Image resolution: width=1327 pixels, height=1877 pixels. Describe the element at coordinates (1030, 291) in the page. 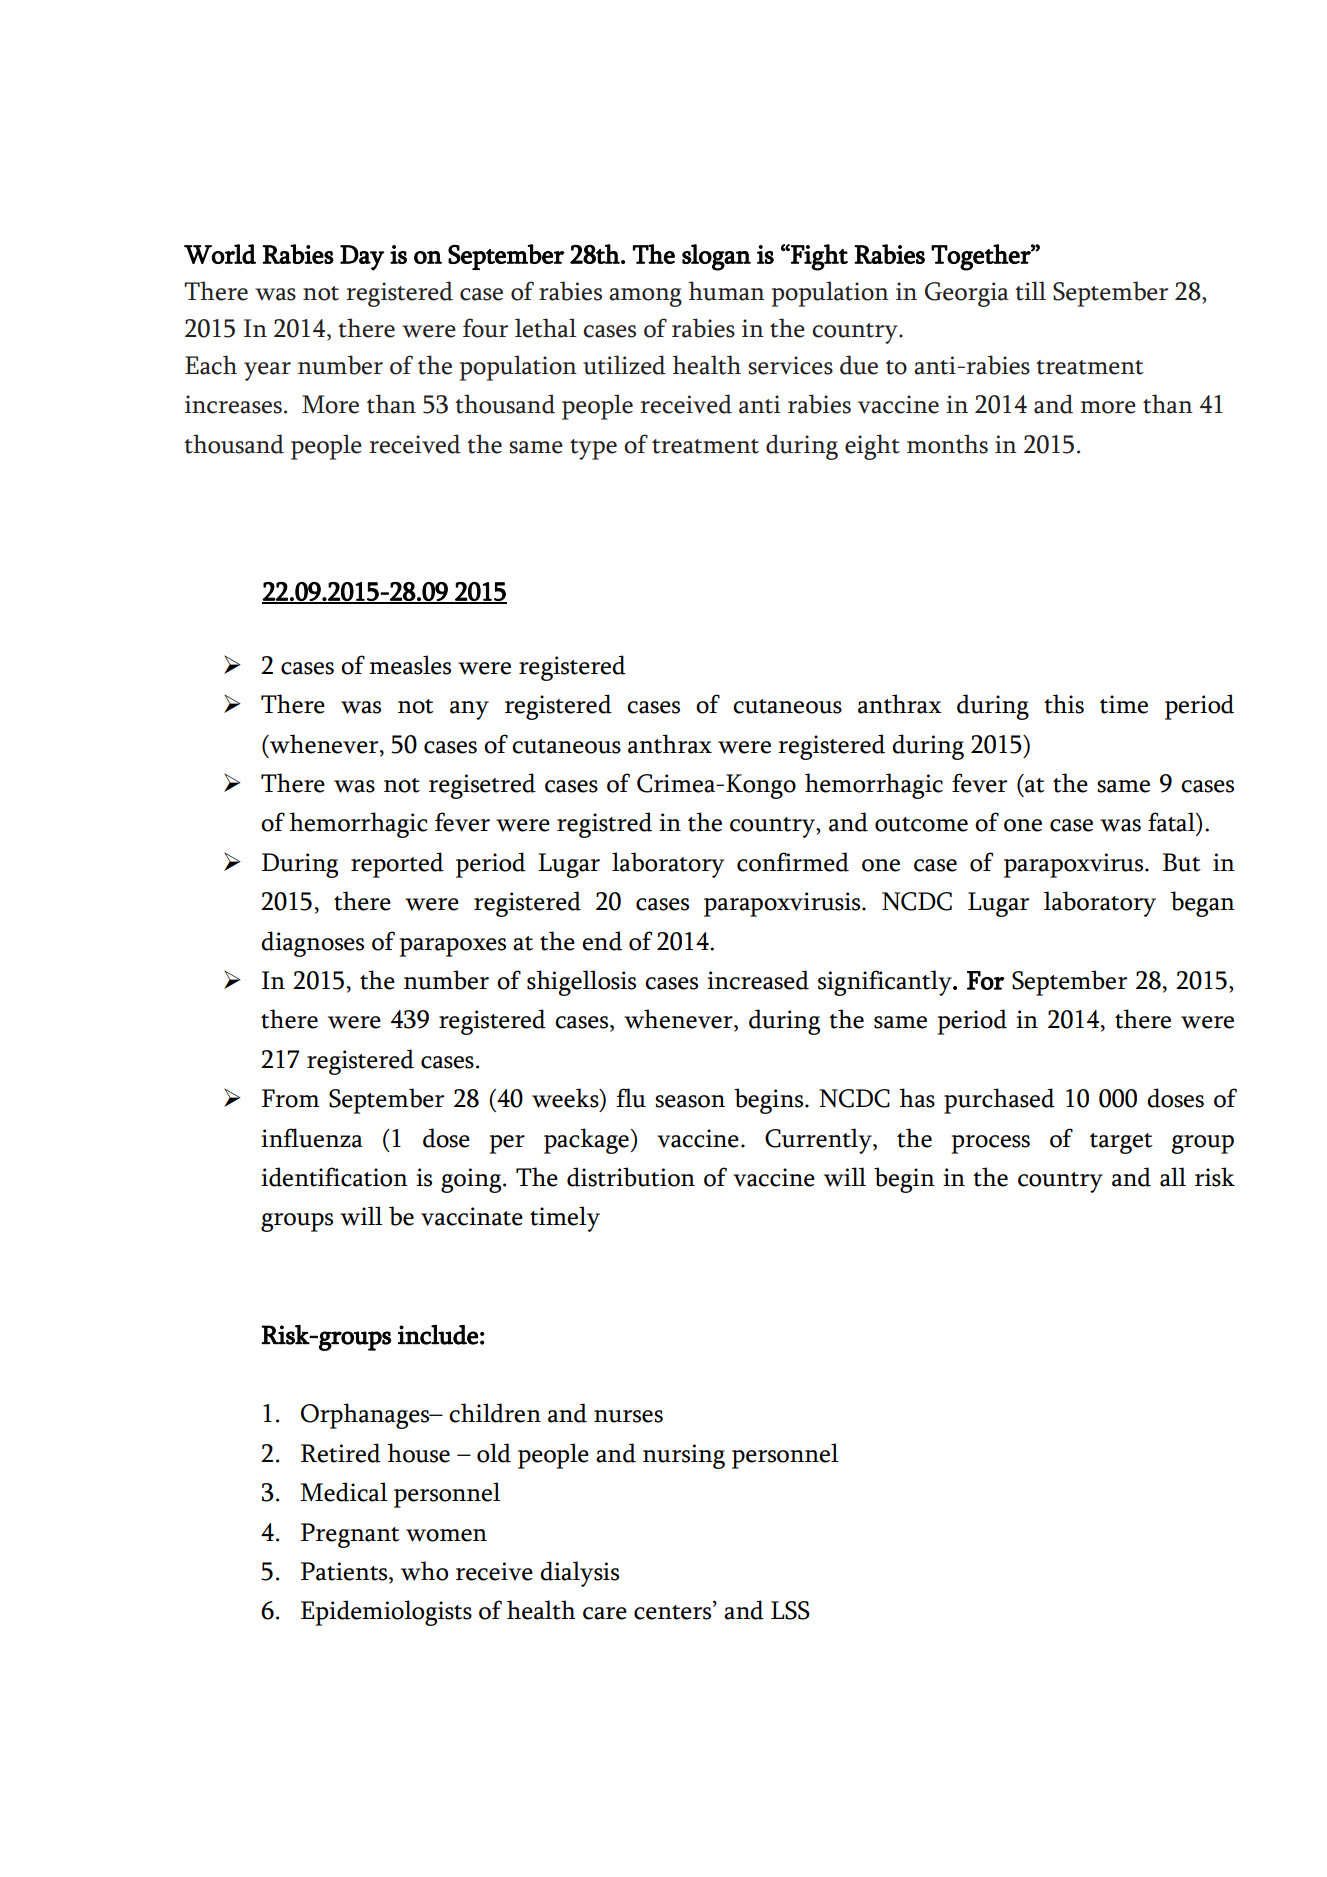

I see `till` at that location.
